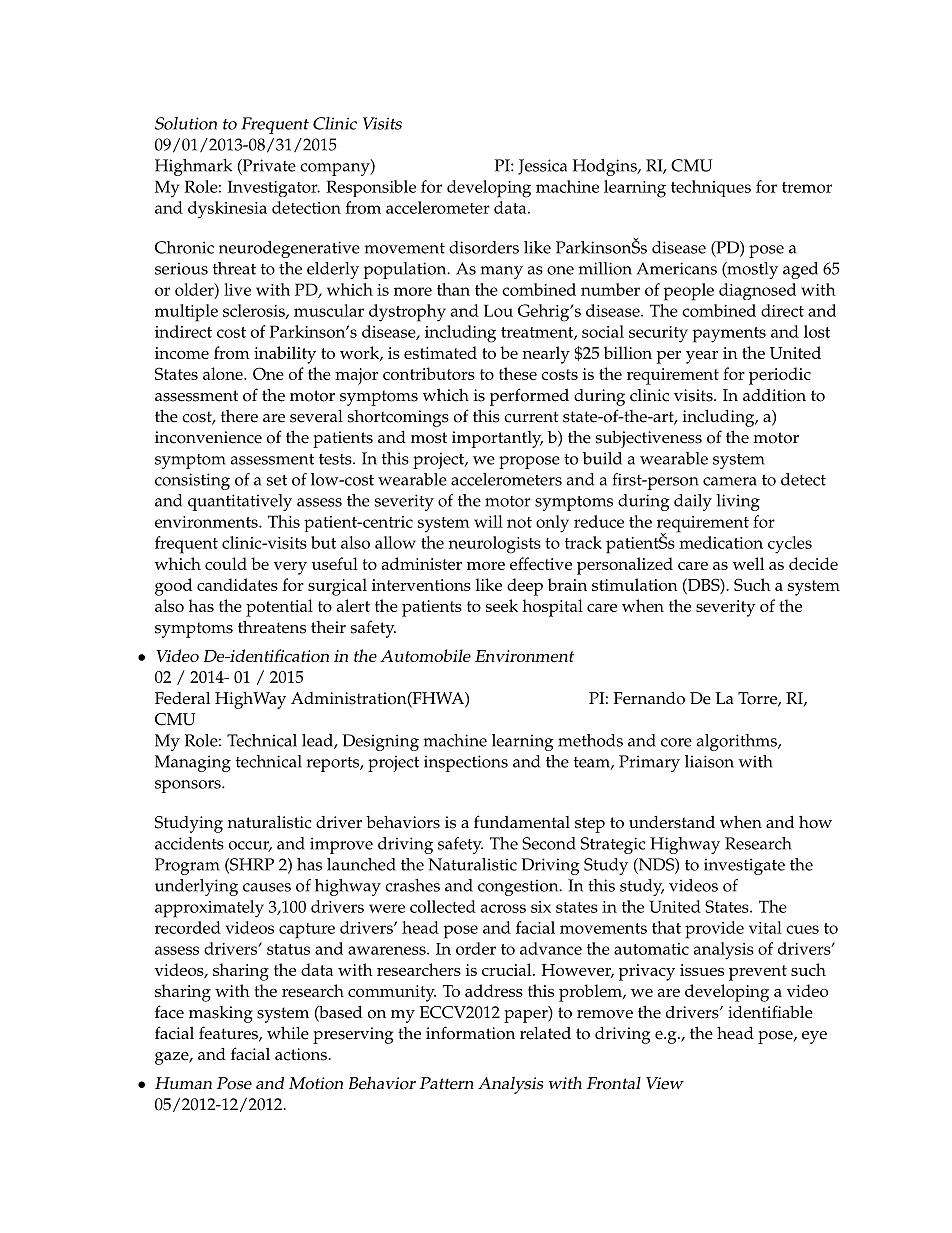  Describe the element at coordinates (542, 167) in the screenshot. I see `Jessica` at that location.
